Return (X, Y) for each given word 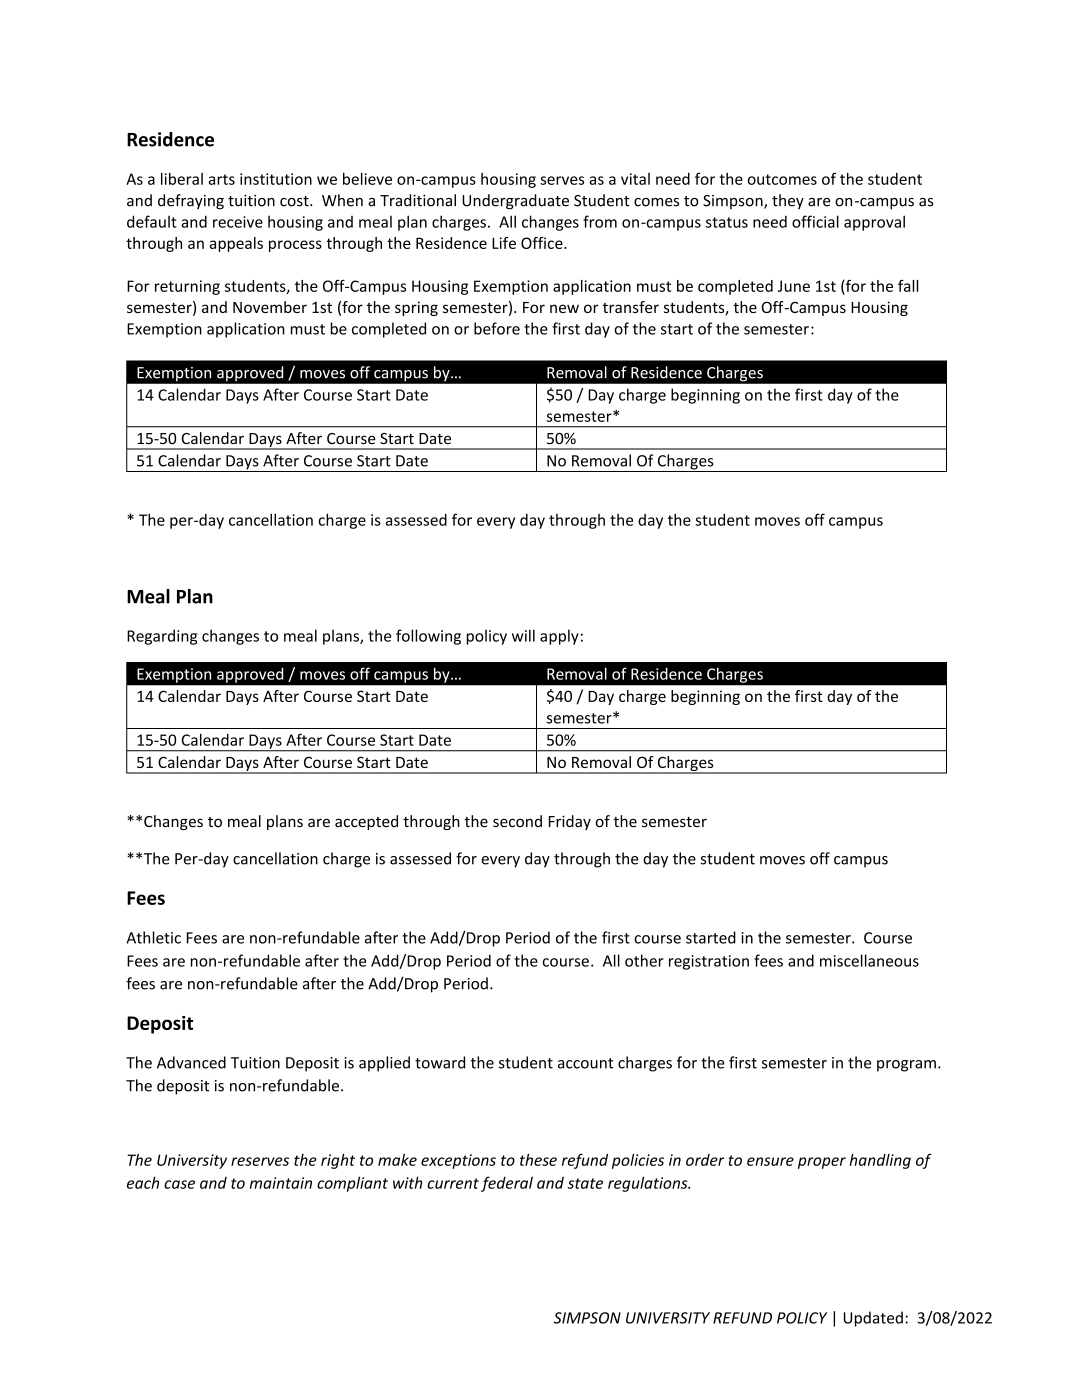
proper (822, 1163)
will (523, 635)
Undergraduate (515, 202)
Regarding (162, 637)
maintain (281, 1183)
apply (559, 637)
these (538, 1160)
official (815, 221)
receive (238, 222)
